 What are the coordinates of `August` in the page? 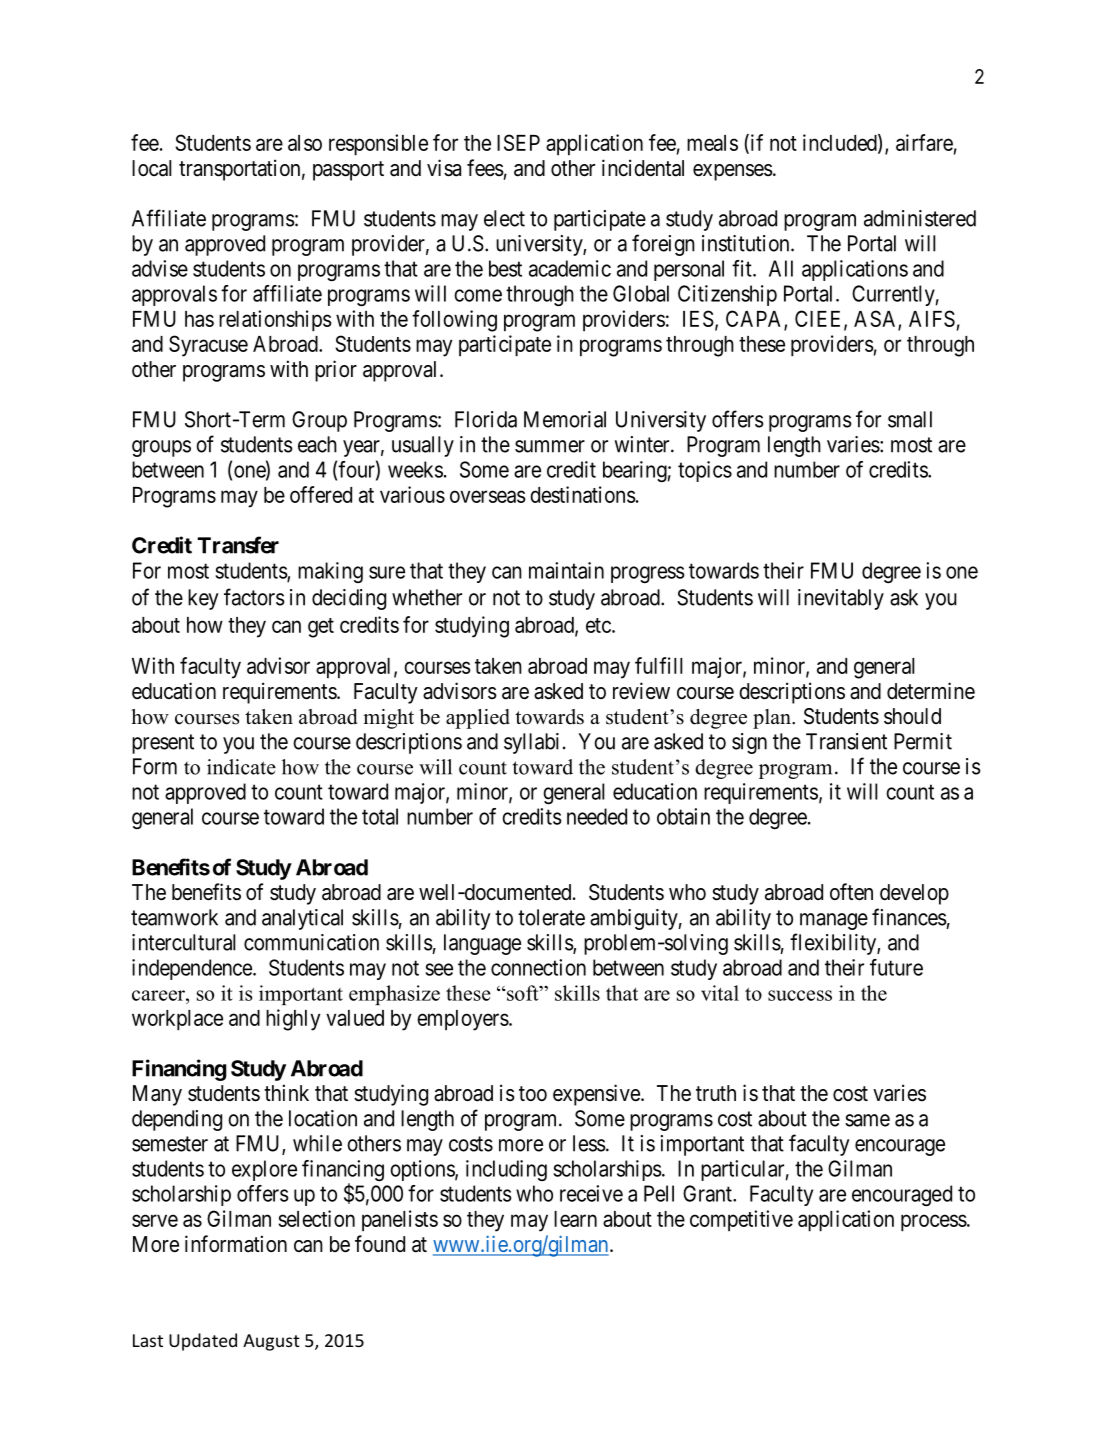 It's located at (271, 1342).
